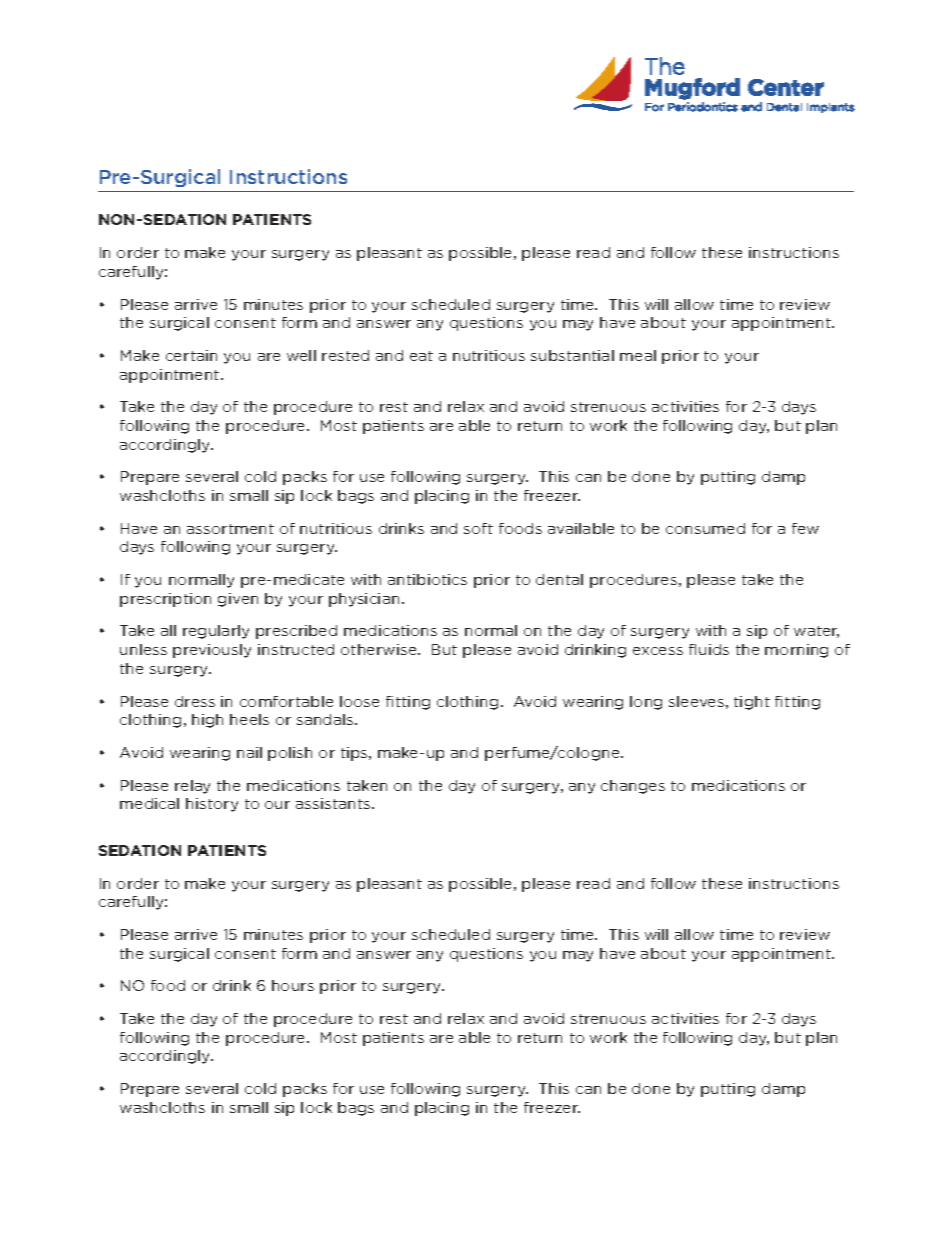  Describe the element at coordinates (380, 649) in the page. I see `otherwise` at that location.
